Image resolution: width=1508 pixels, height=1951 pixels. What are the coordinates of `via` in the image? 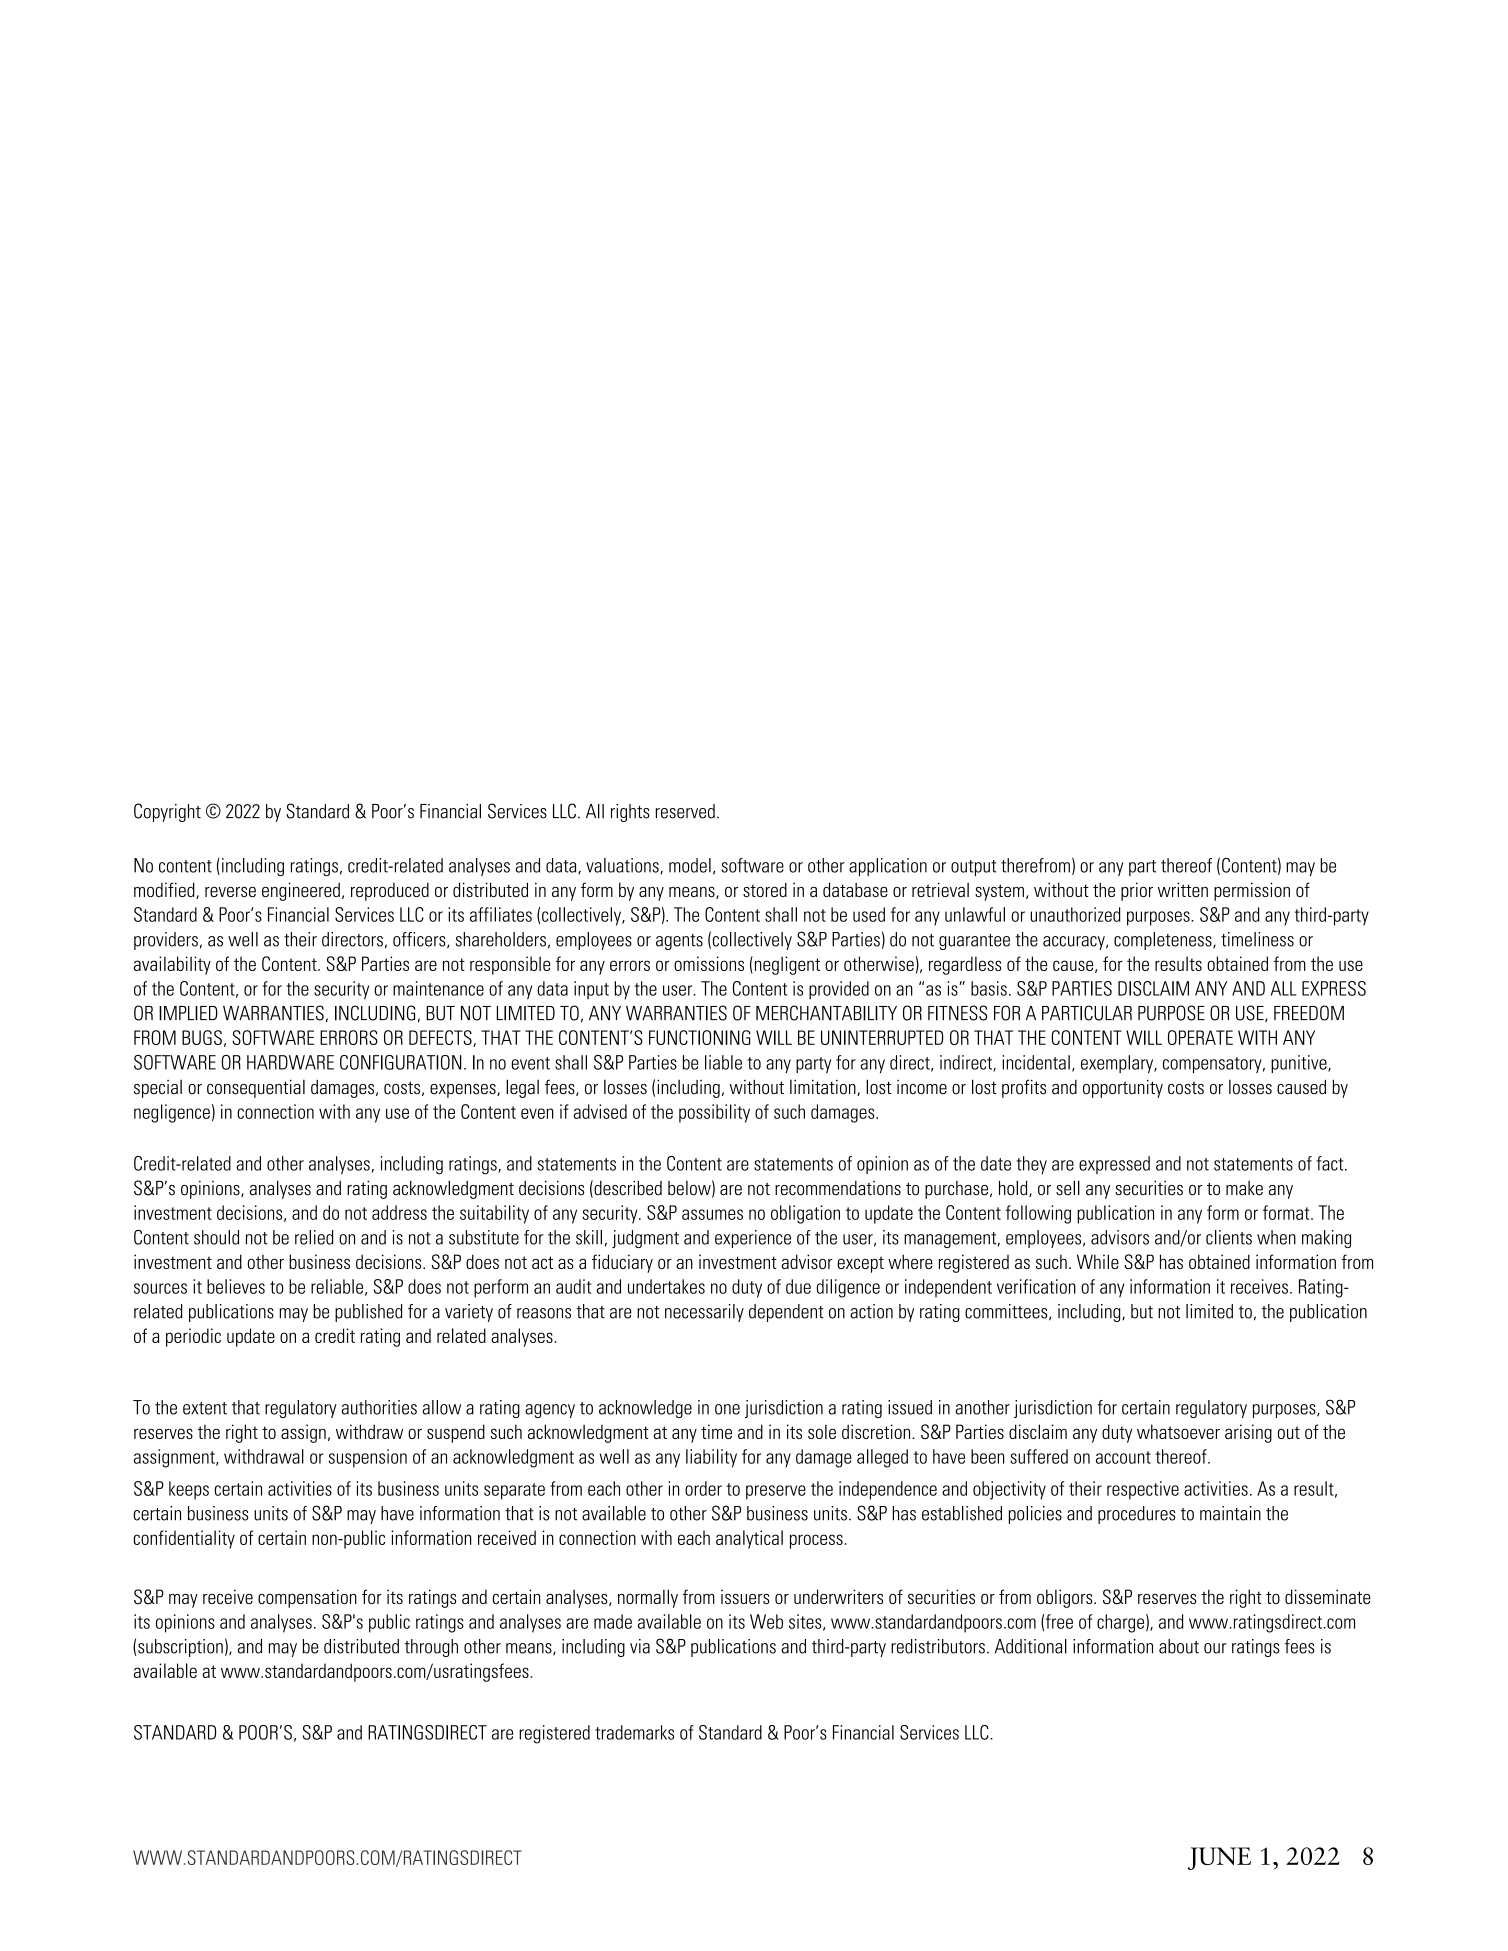 It's located at (640, 1646).
